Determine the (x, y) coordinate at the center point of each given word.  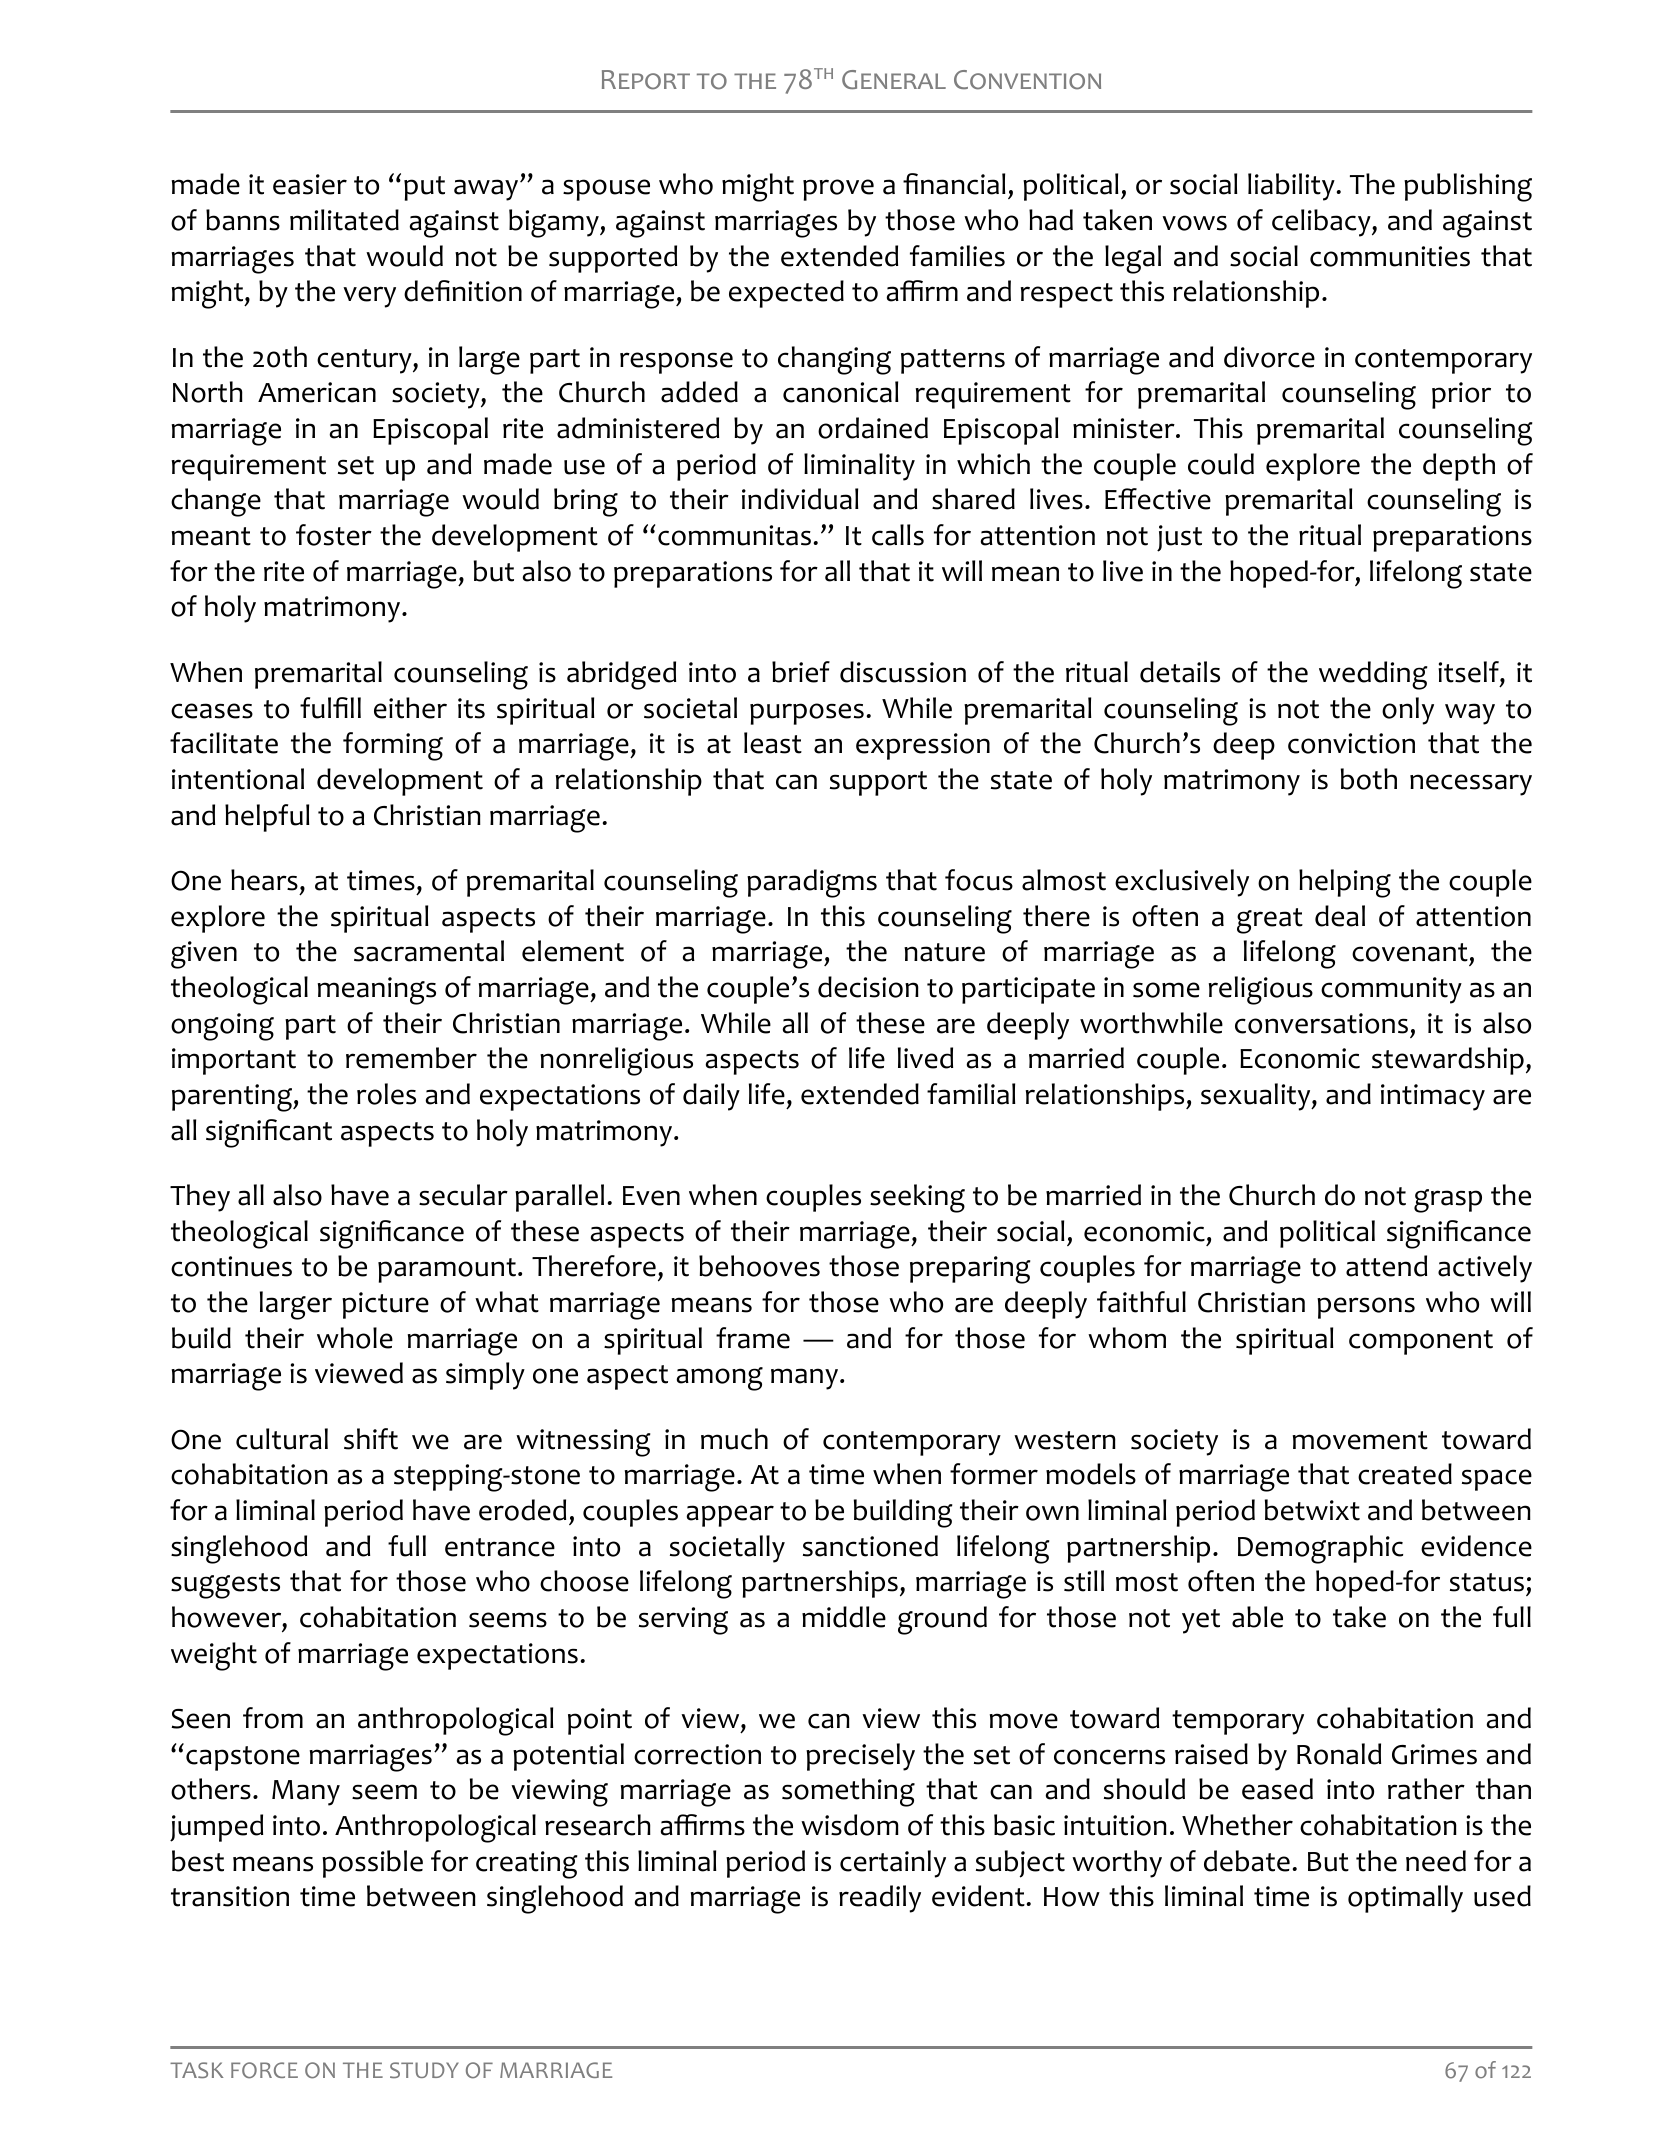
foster (334, 535)
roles (386, 1094)
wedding (1373, 675)
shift (371, 1439)
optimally (1405, 1899)
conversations (1321, 1023)
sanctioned (870, 1546)
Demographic (1320, 1549)
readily (880, 1899)
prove (838, 190)
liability (1291, 187)
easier (310, 184)
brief (801, 672)
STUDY (424, 2070)
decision (868, 987)
